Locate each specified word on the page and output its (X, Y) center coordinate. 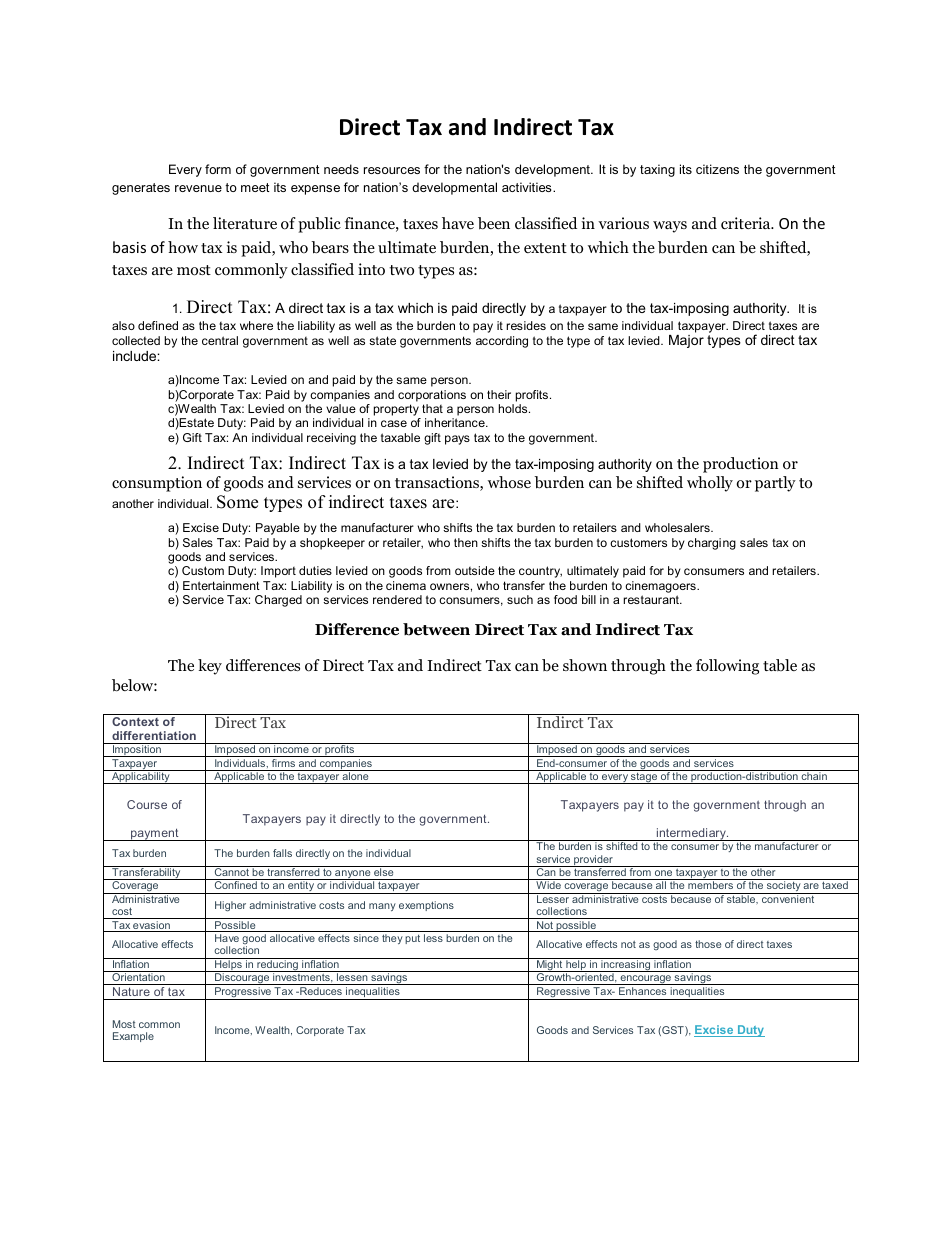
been (494, 223)
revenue (198, 188)
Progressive (243, 993)
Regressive (563, 993)
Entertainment (221, 585)
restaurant (652, 599)
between (436, 629)
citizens (717, 169)
